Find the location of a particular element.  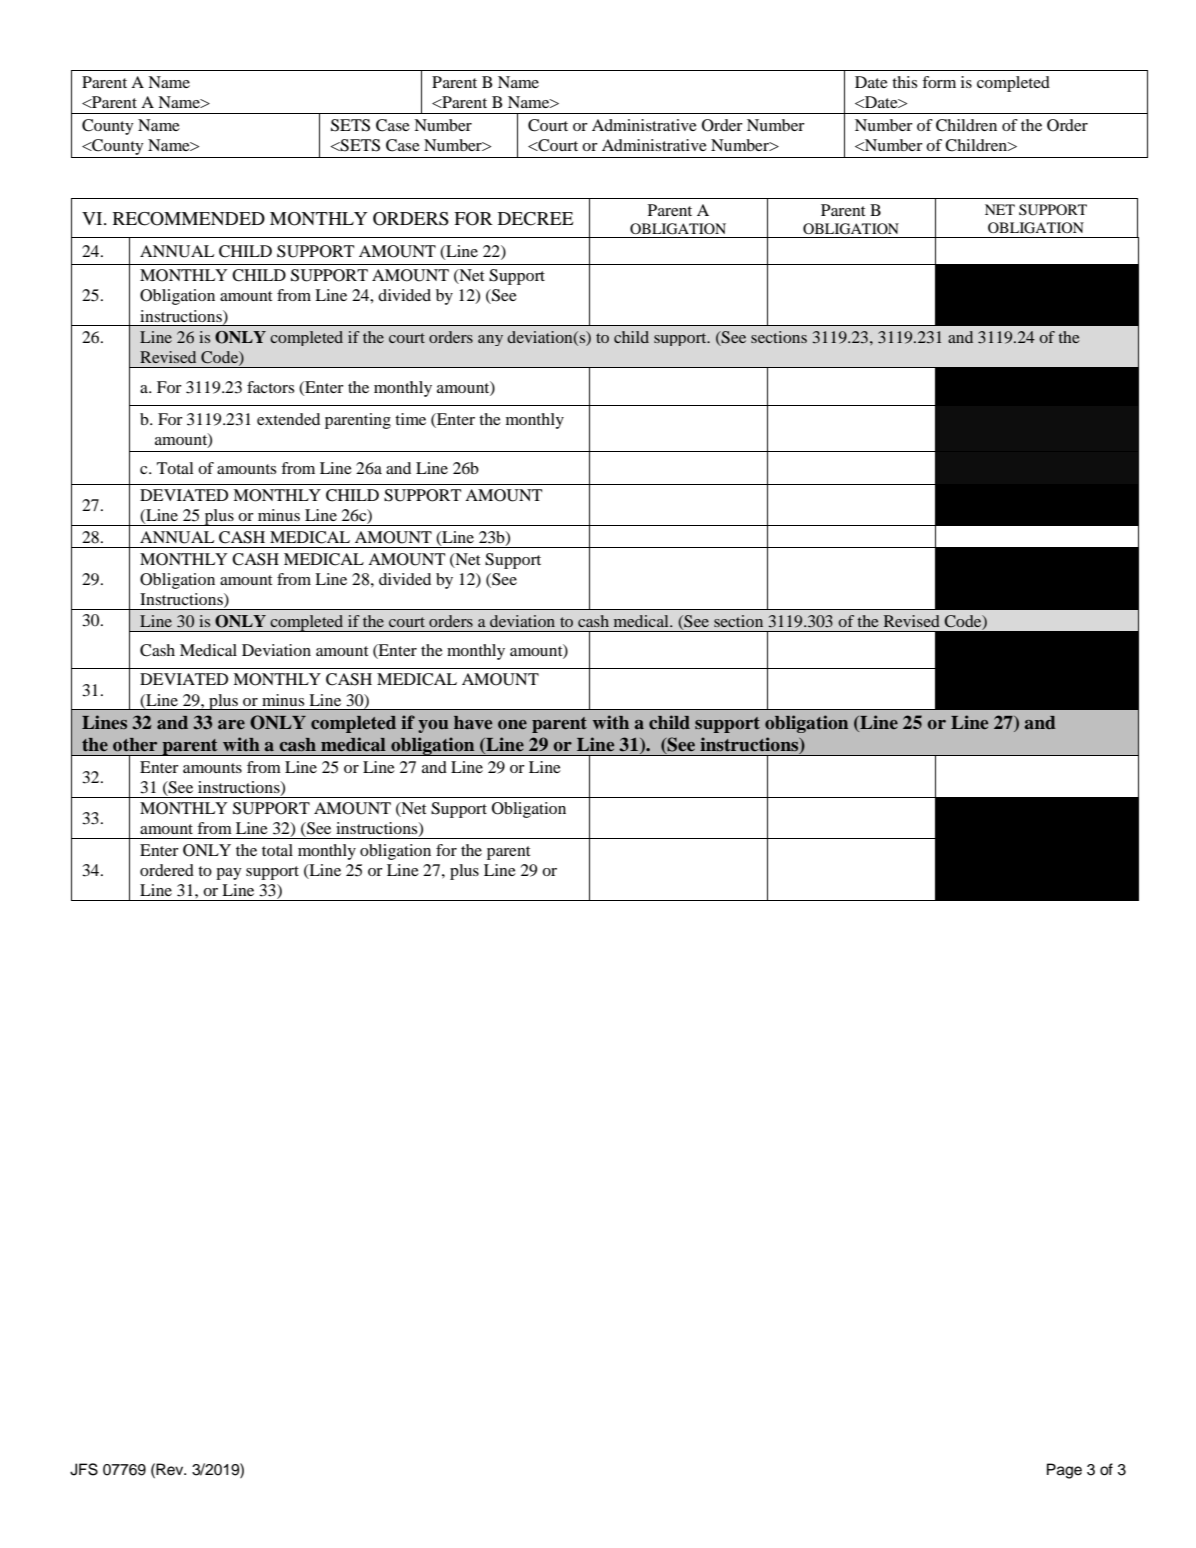

you is located at coordinates (433, 726).
